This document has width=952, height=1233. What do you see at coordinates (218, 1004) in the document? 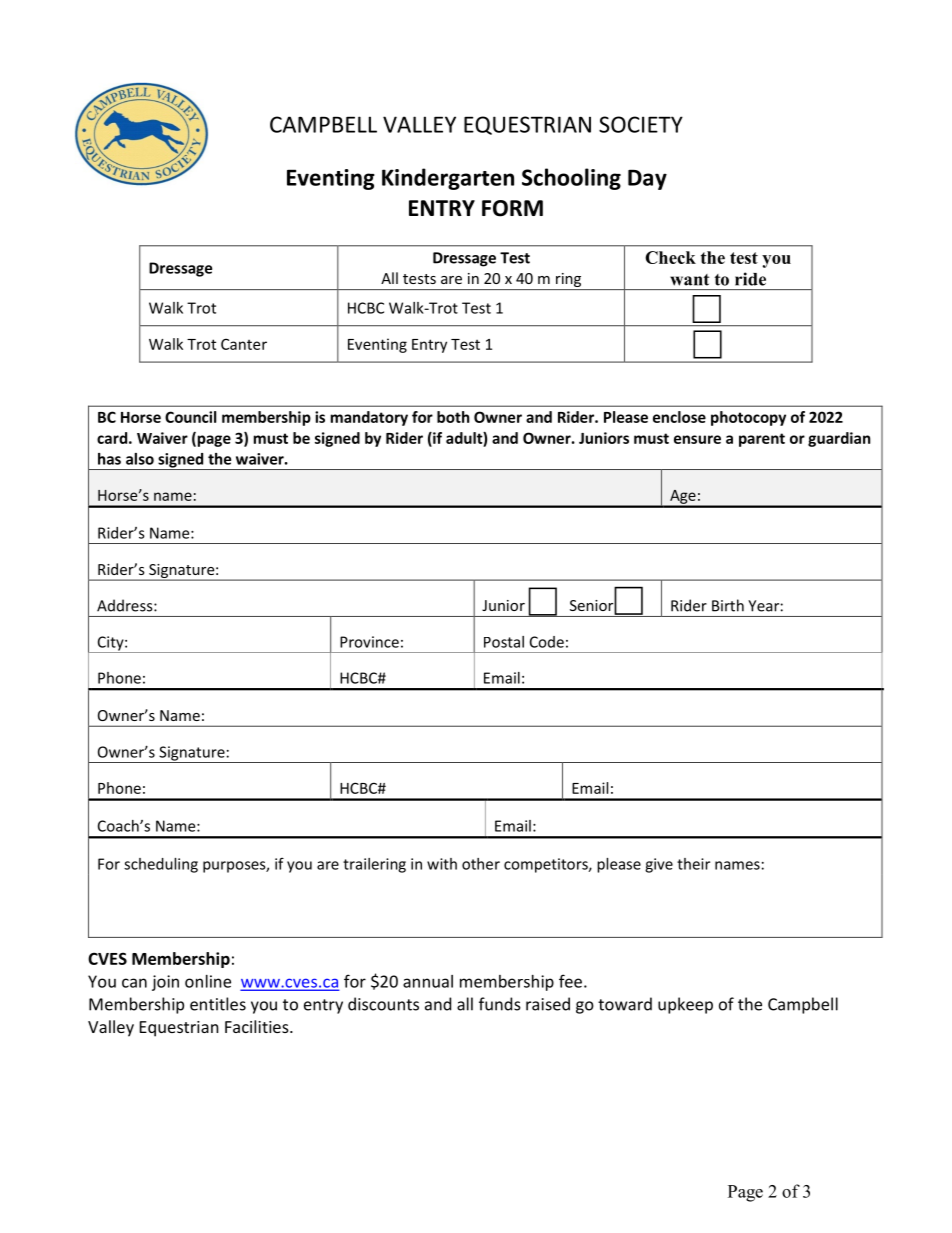
I see `entitles` at bounding box center [218, 1004].
